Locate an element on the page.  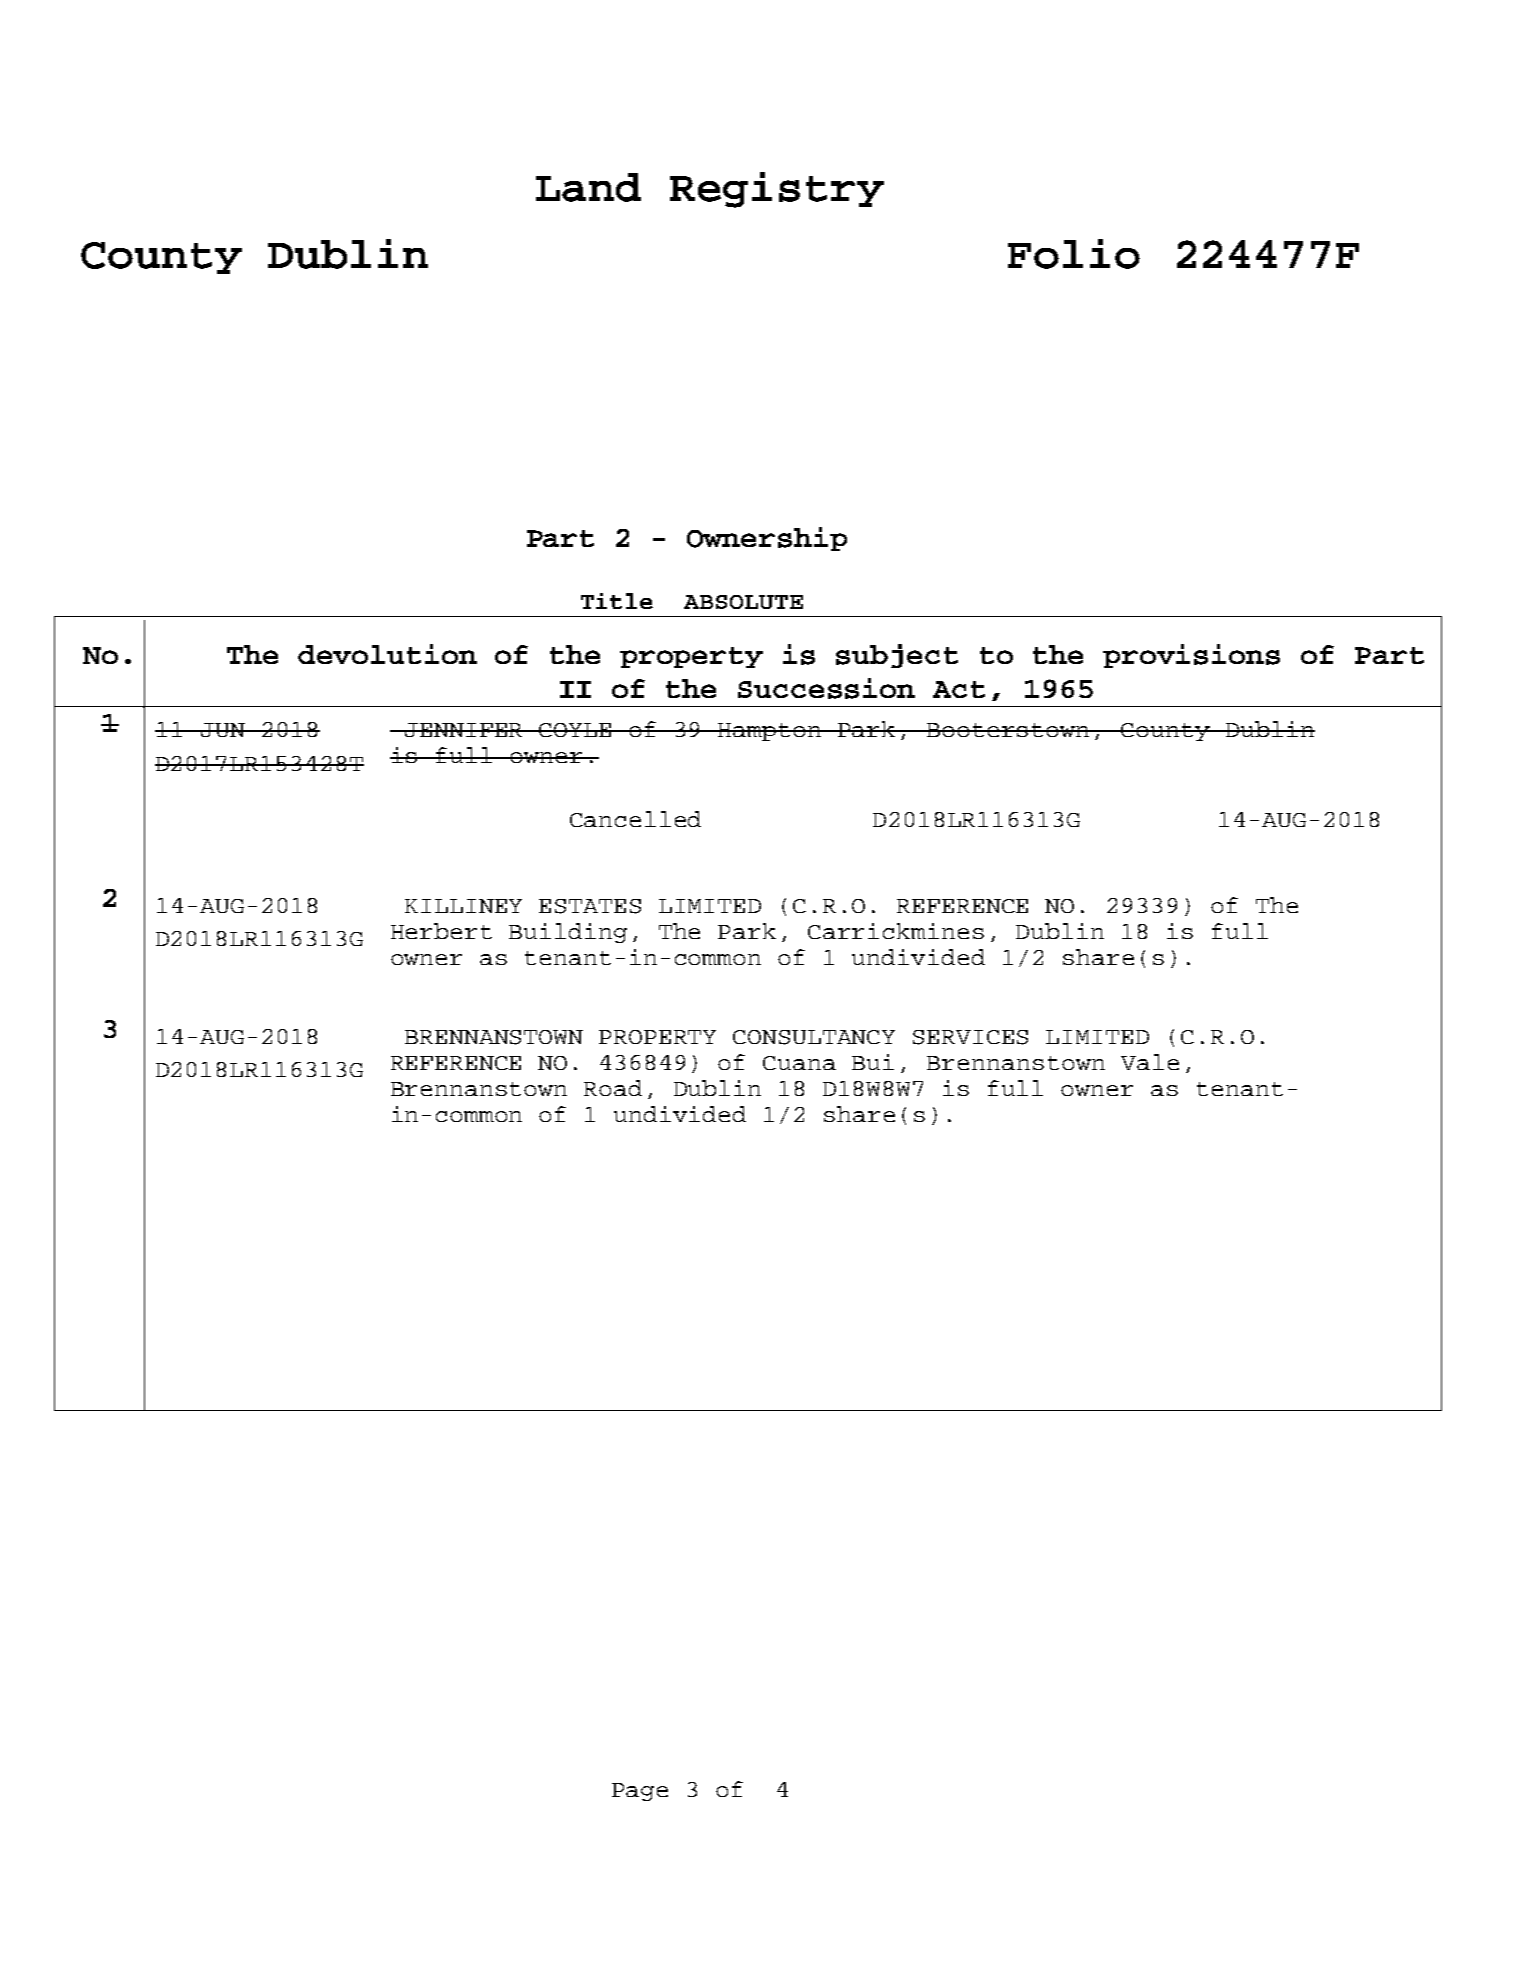
Page is located at coordinates (640, 1792).
